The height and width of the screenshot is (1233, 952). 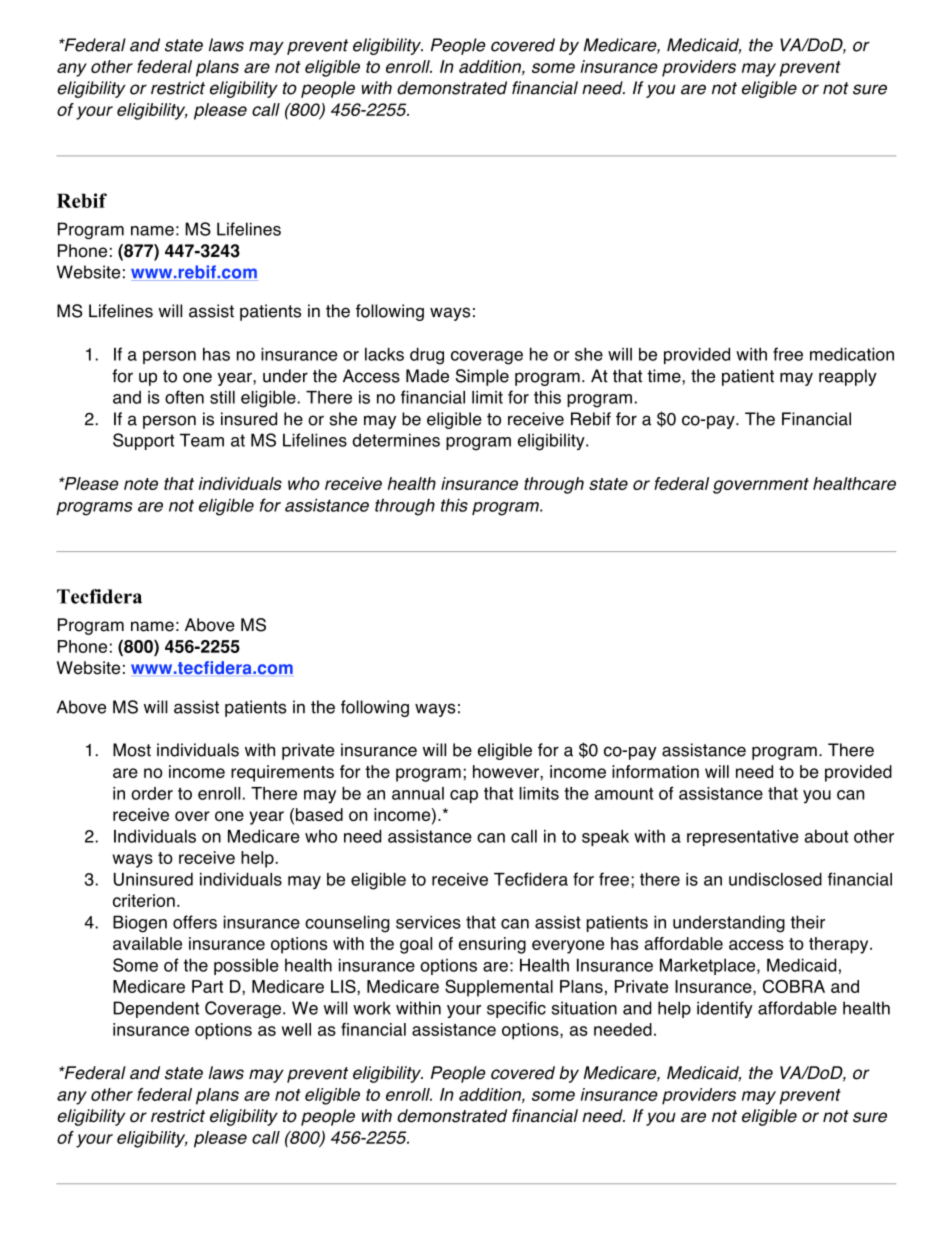 I want to click on Part, so click(x=207, y=986).
